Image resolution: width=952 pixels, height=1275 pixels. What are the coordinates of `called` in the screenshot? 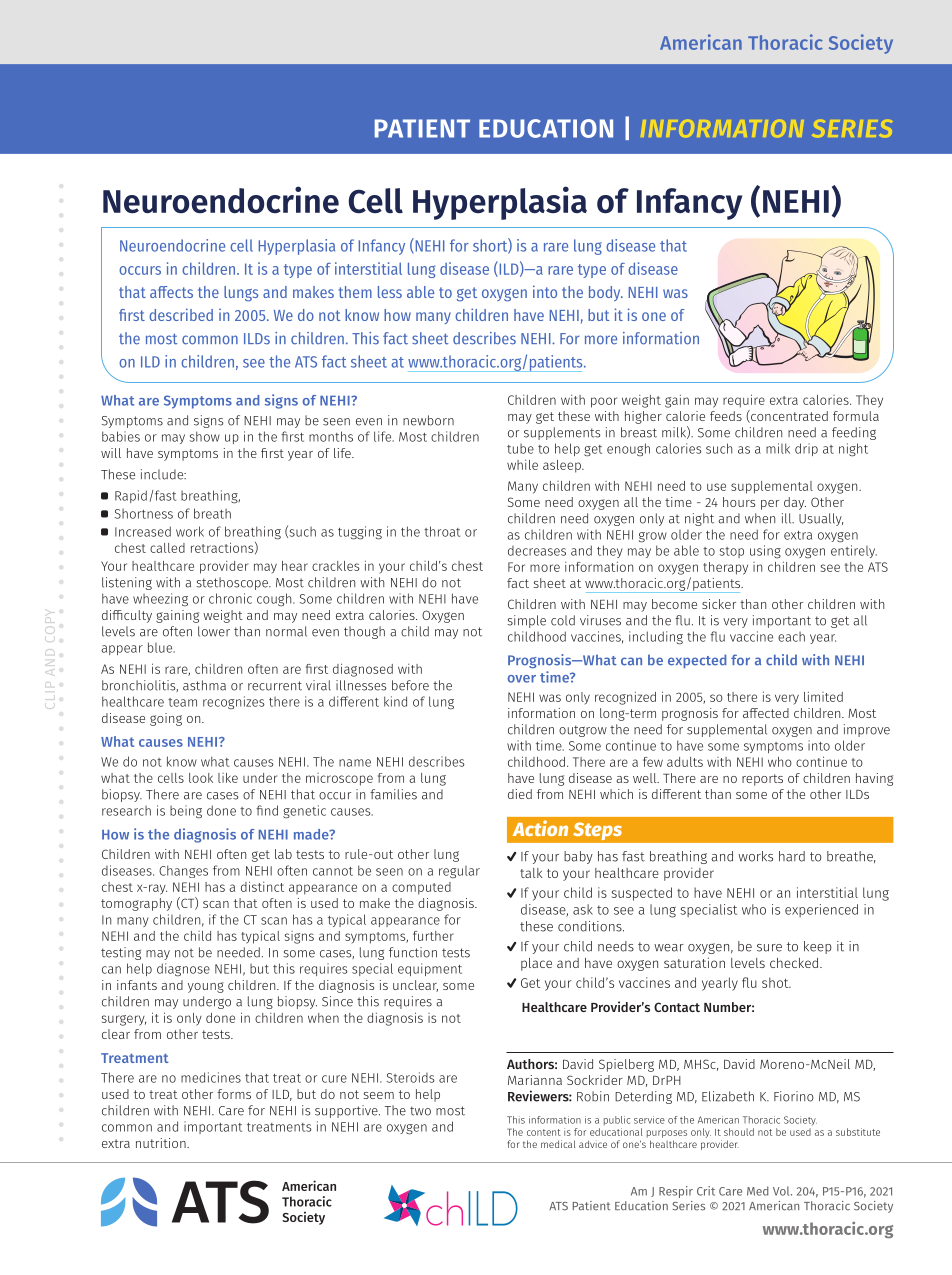 It's located at (167, 548).
